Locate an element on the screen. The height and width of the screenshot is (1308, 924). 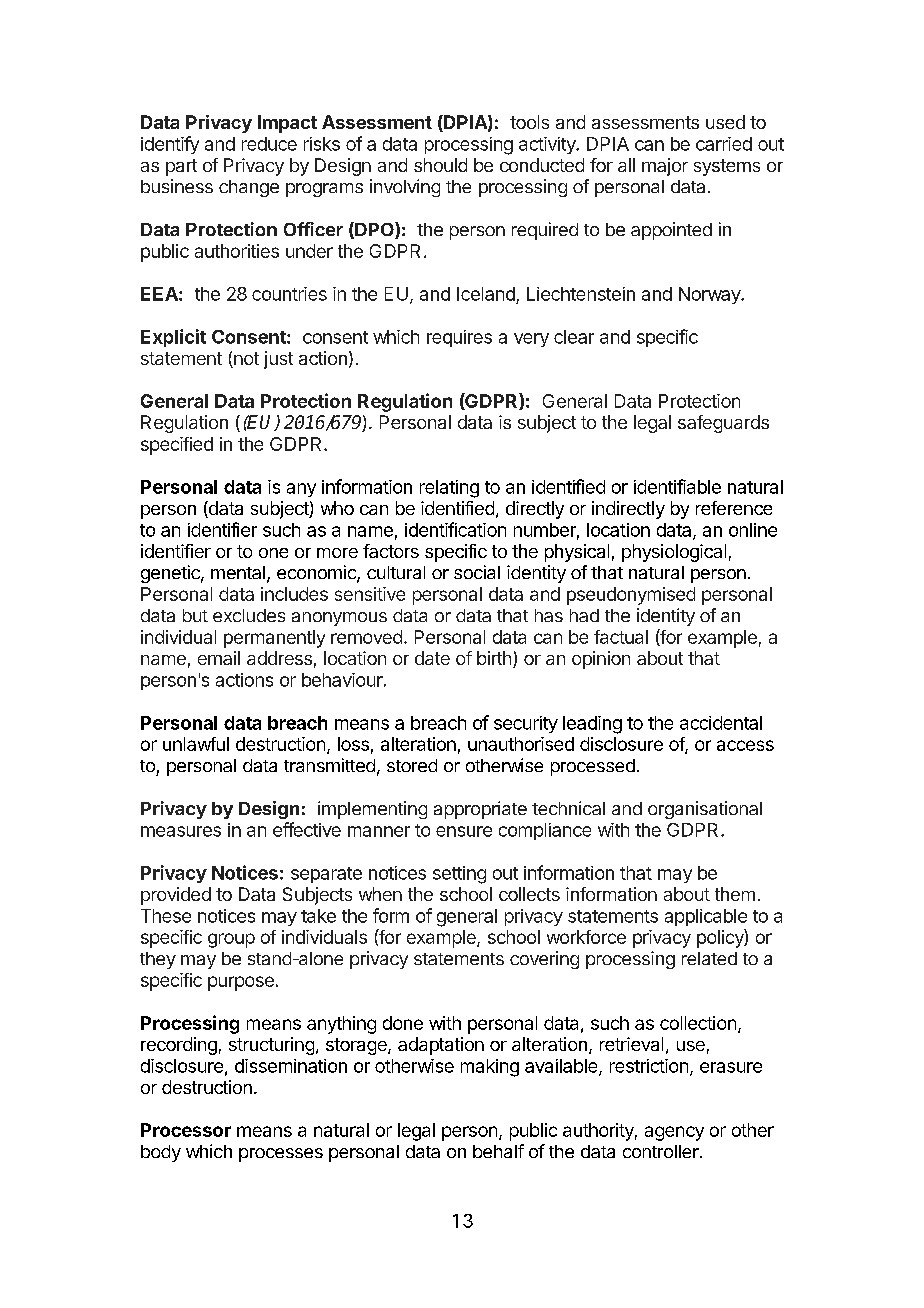
specified is located at coordinates (177, 446).
